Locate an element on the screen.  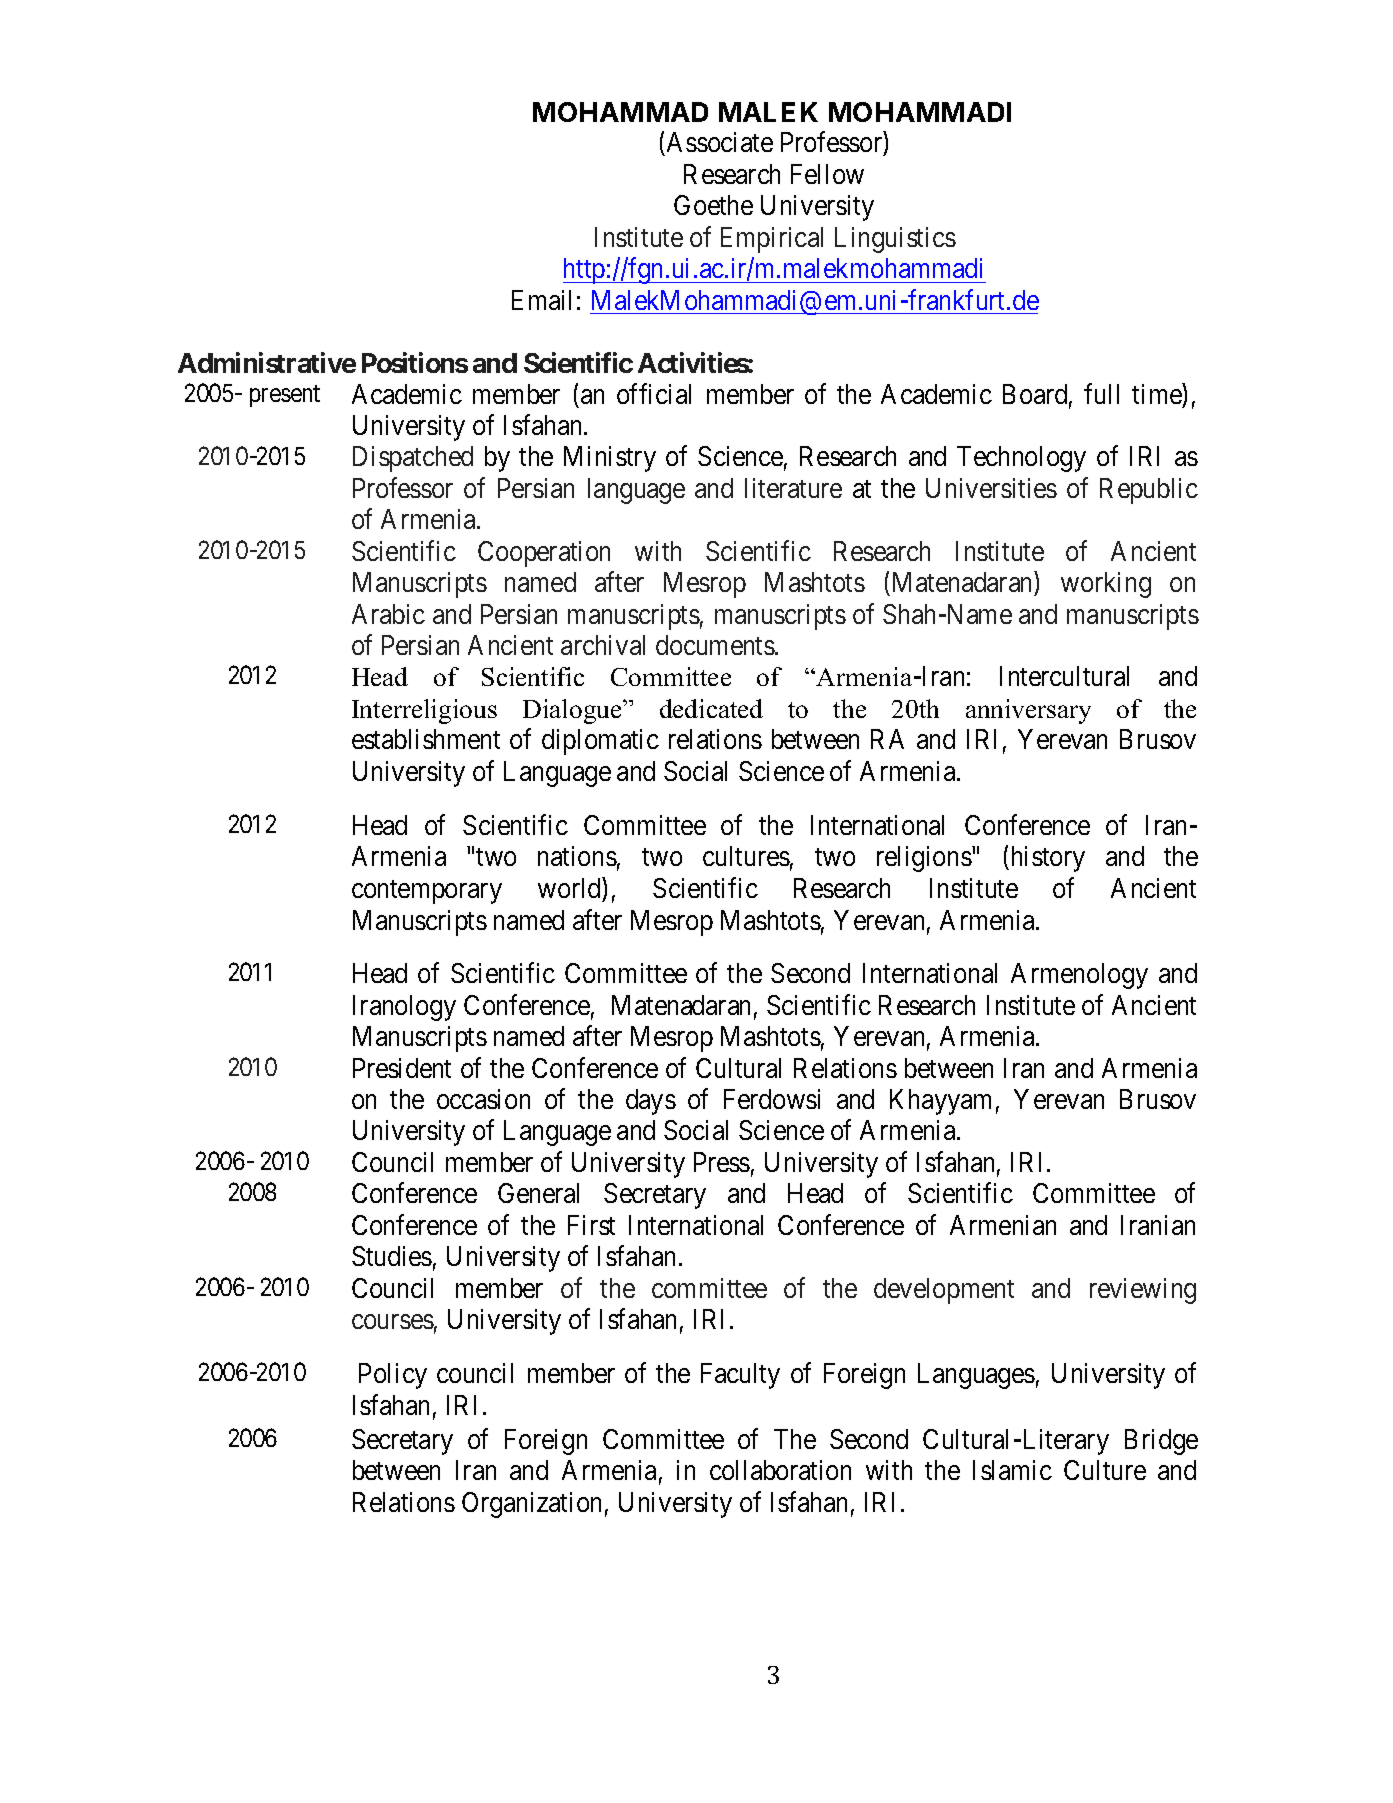
Linguistics is located at coordinates (895, 240).
